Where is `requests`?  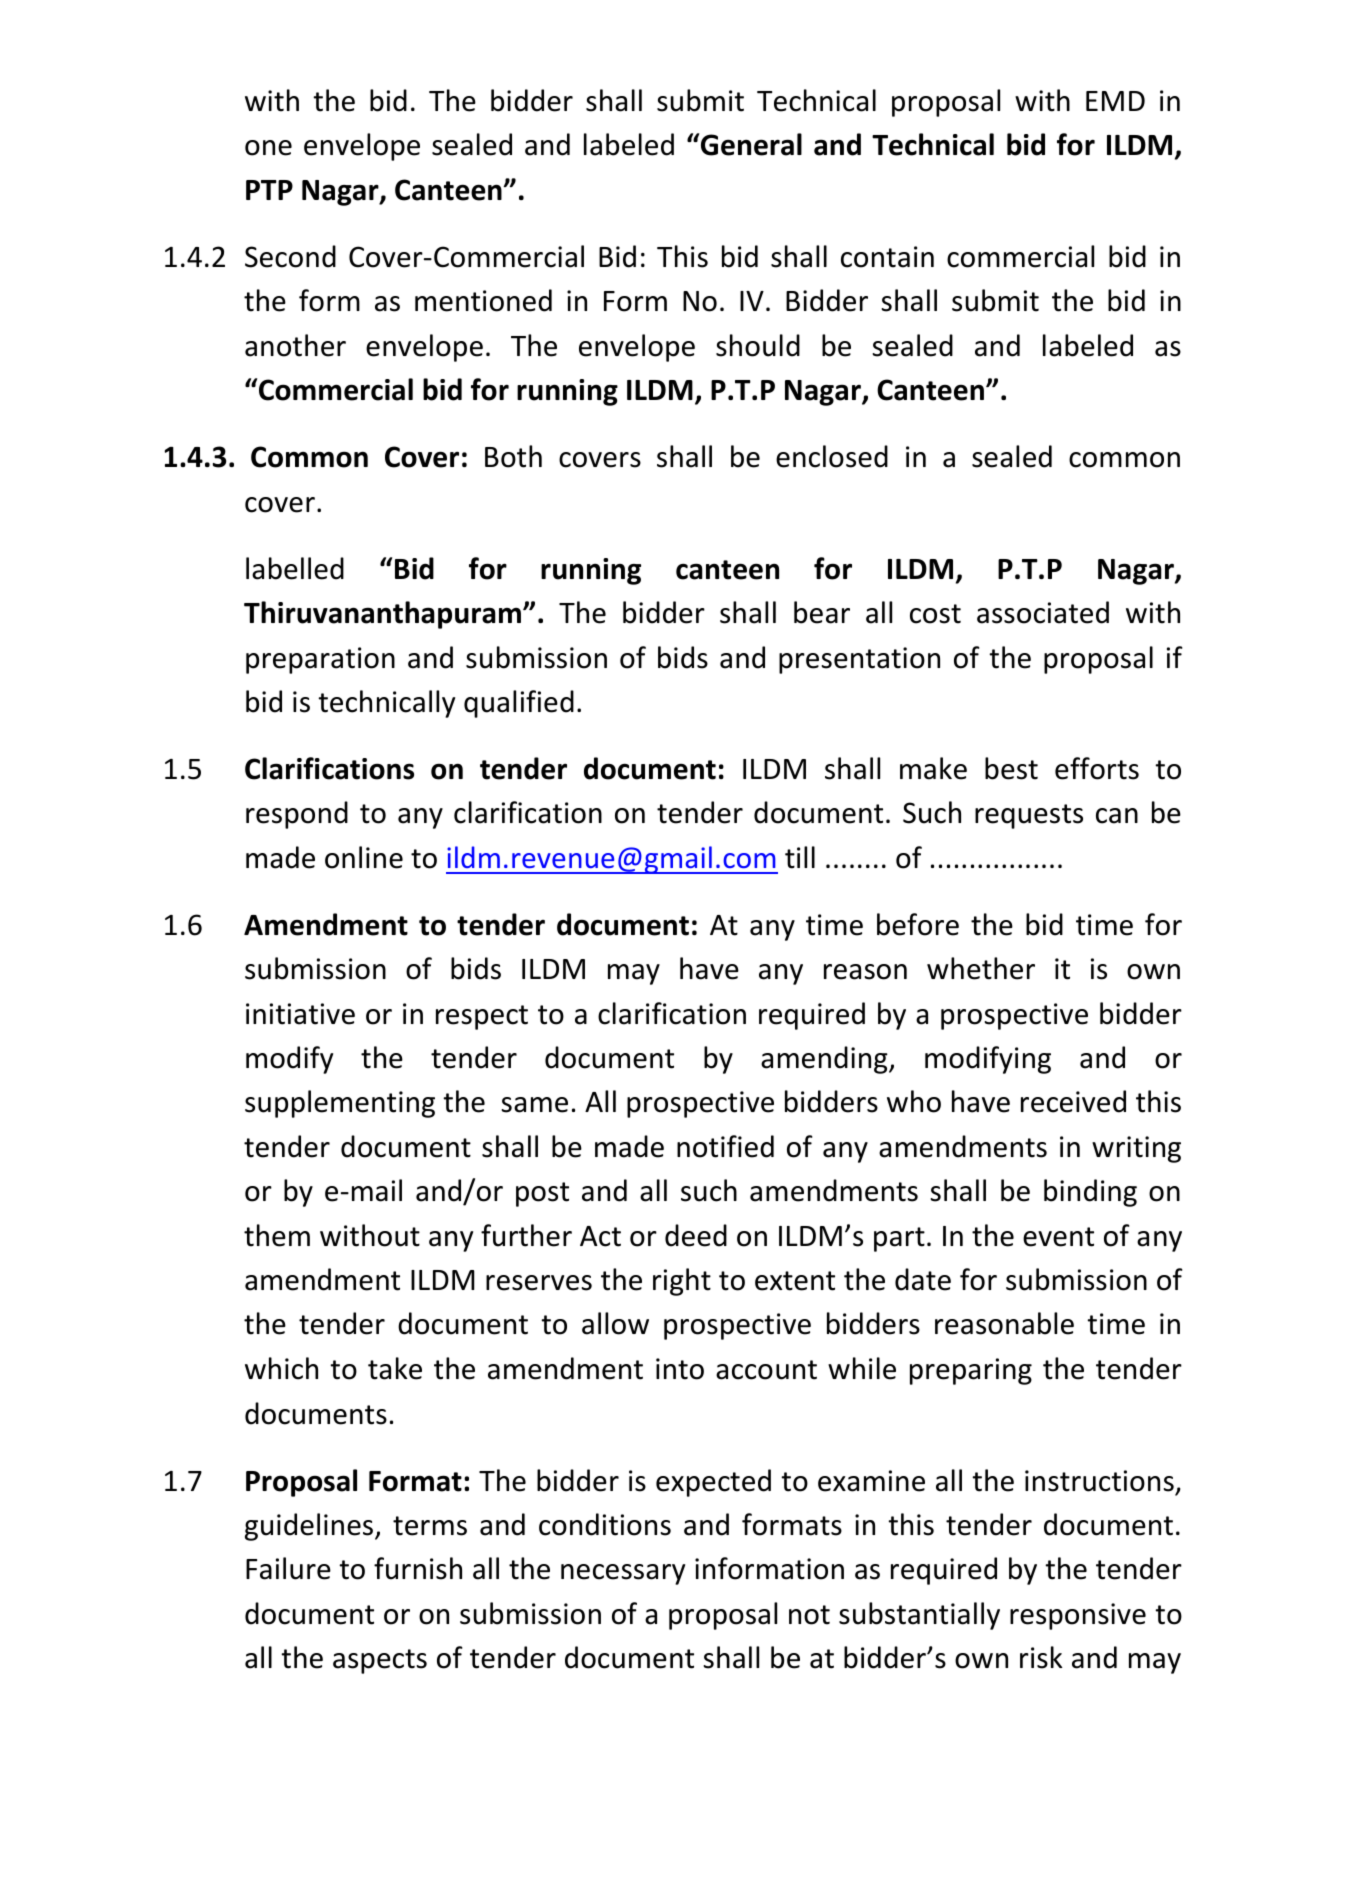
requests is located at coordinates (1029, 816).
